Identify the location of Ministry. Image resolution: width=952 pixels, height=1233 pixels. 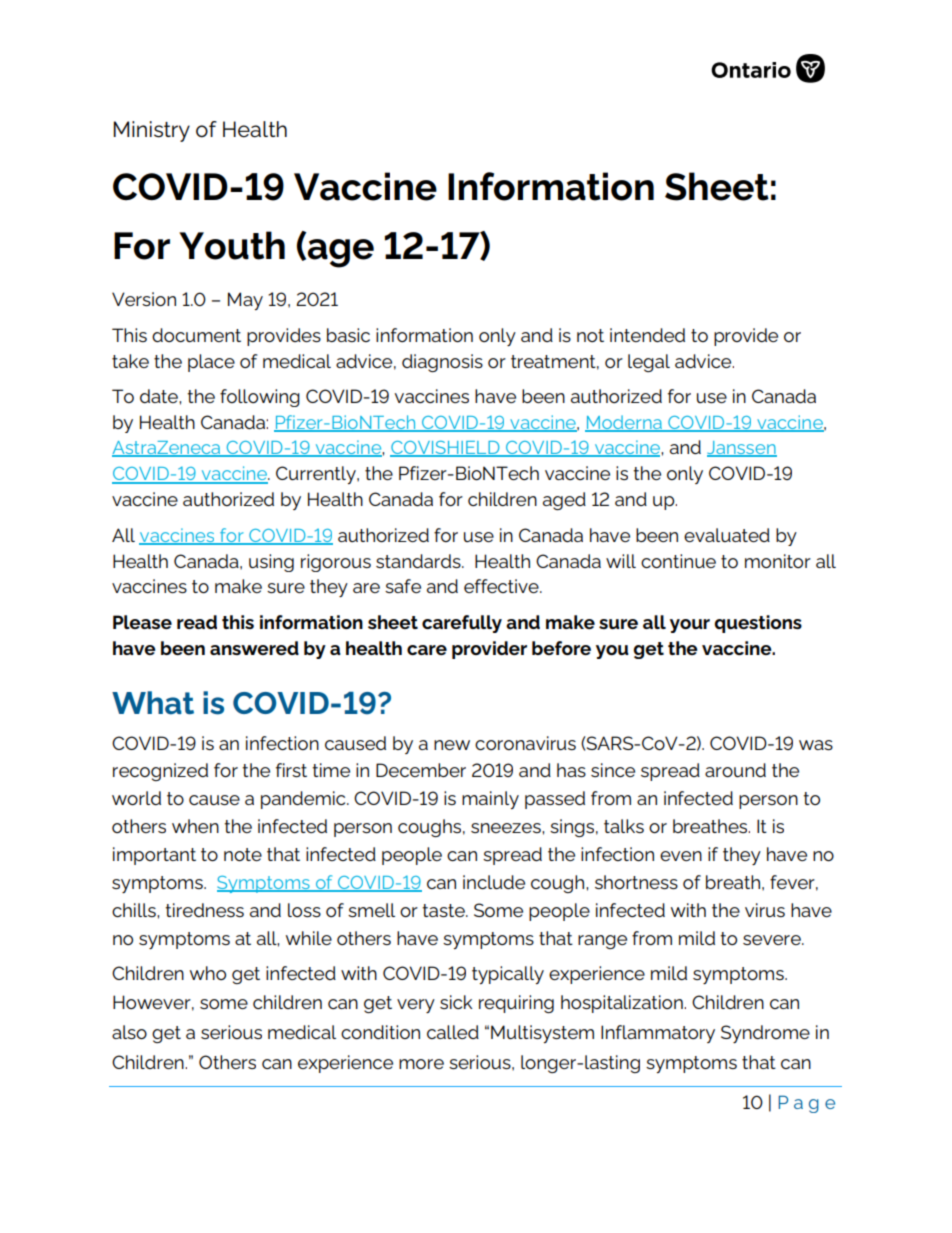
(151, 131).
